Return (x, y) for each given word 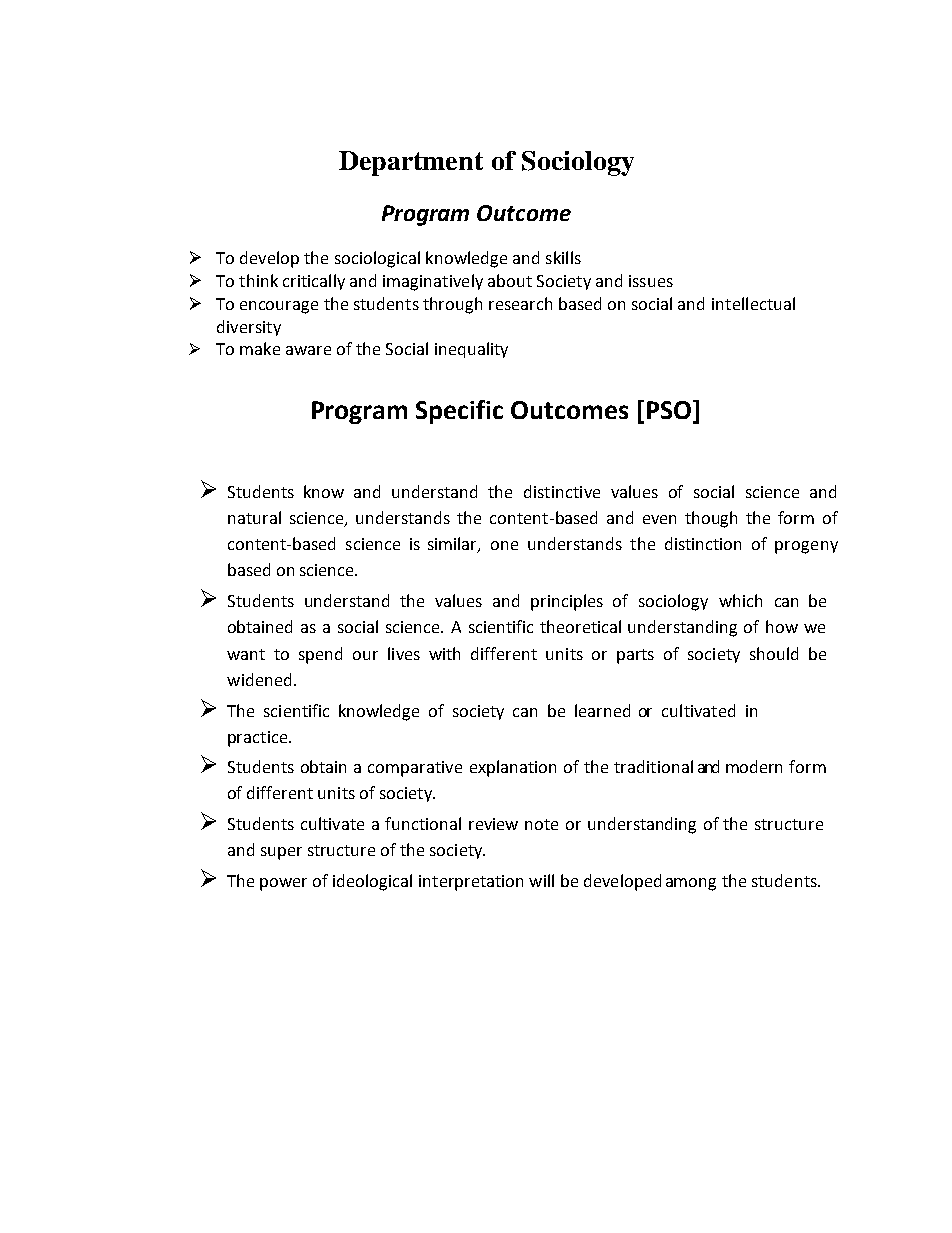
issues (651, 281)
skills (563, 257)
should (774, 653)
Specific (459, 412)
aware (308, 350)
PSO (669, 410)
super (281, 853)
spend (320, 655)
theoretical (580, 626)
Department (411, 163)
